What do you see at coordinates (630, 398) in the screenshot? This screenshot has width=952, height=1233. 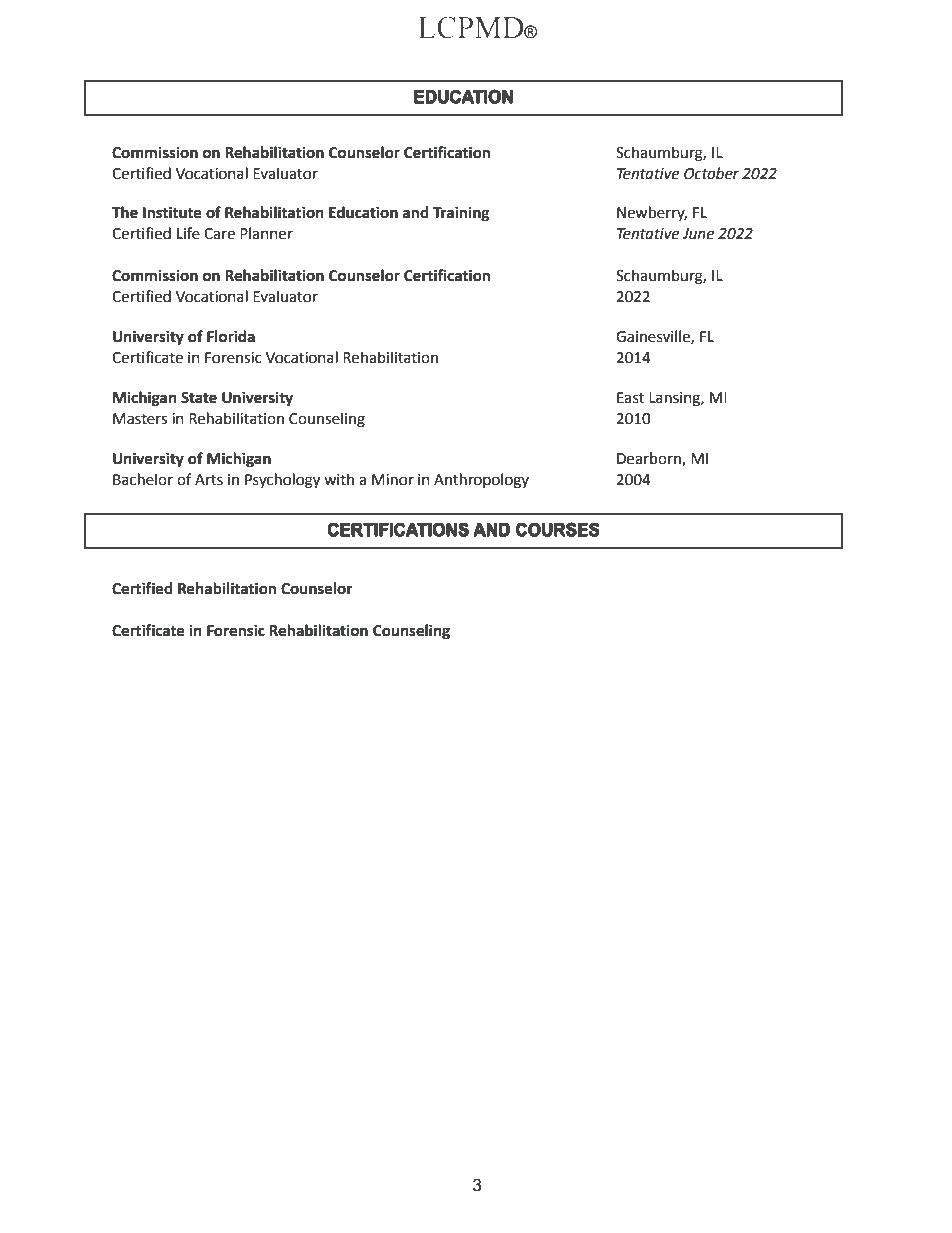 I see `East` at bounding box center [630, 398].
